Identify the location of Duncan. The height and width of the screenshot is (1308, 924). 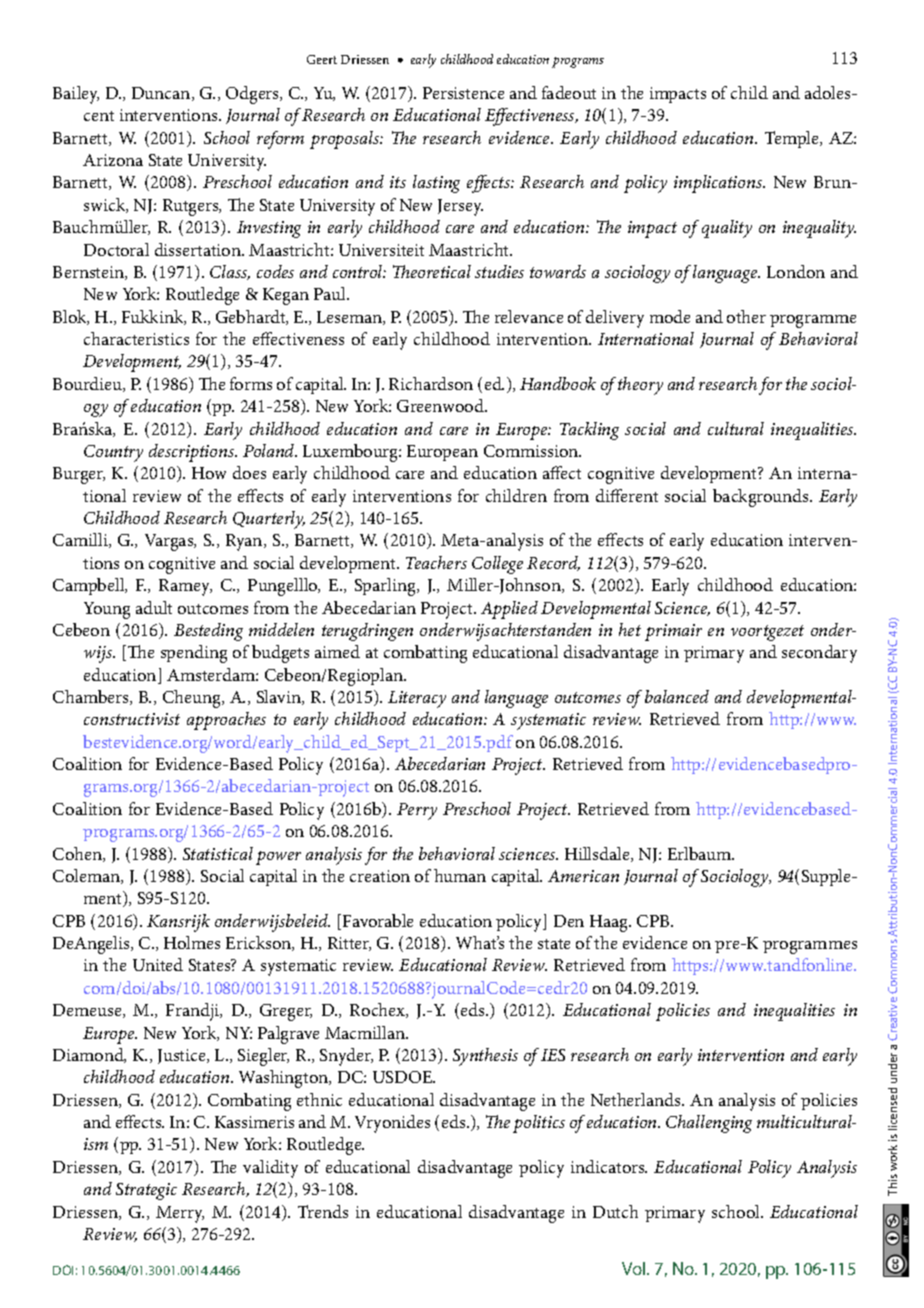
(162, 94).
